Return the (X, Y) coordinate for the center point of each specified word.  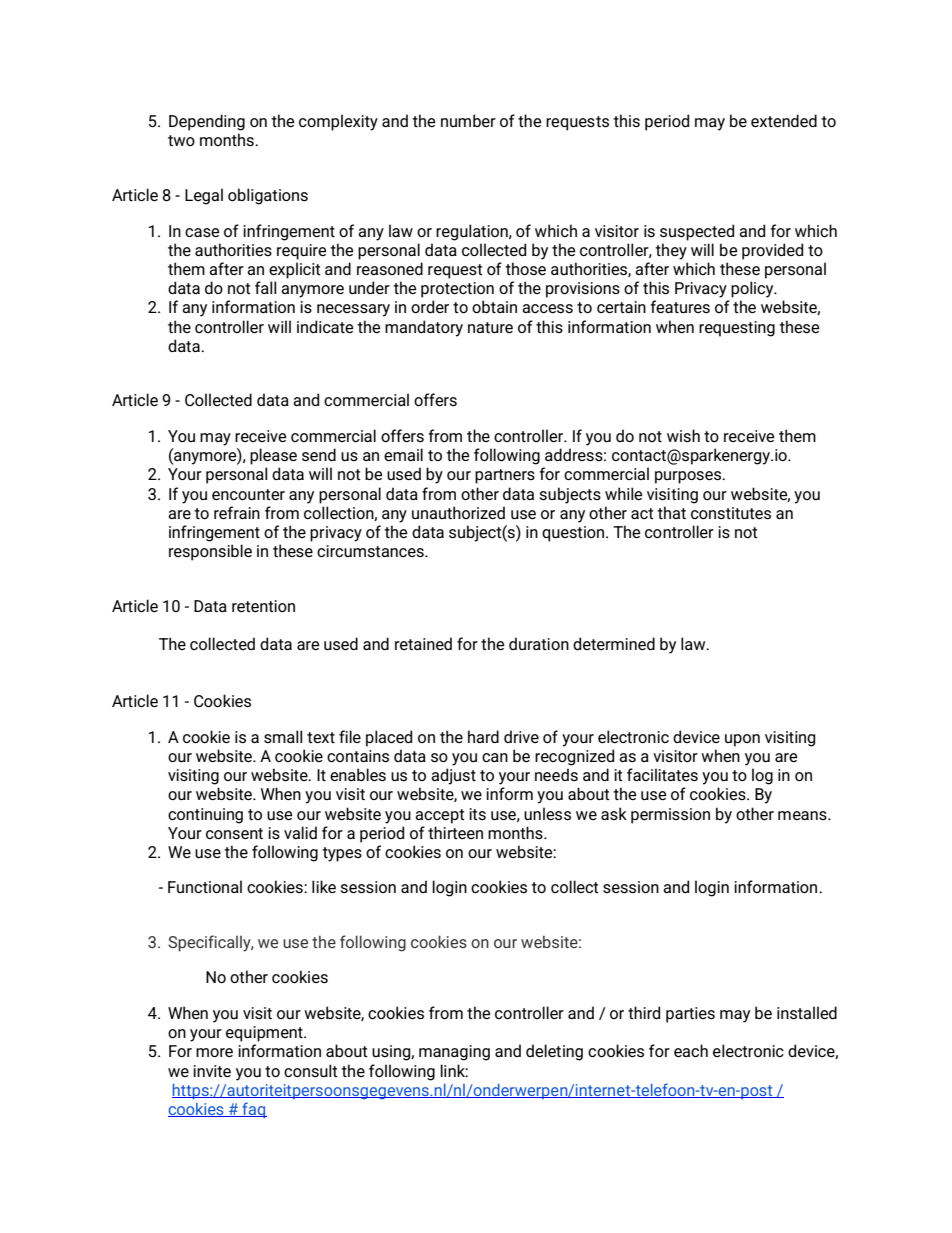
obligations (268, 196)
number (468, 120)
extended (784, 120)
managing (454, 1053)
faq (253, 1110)
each (691, 1050)
